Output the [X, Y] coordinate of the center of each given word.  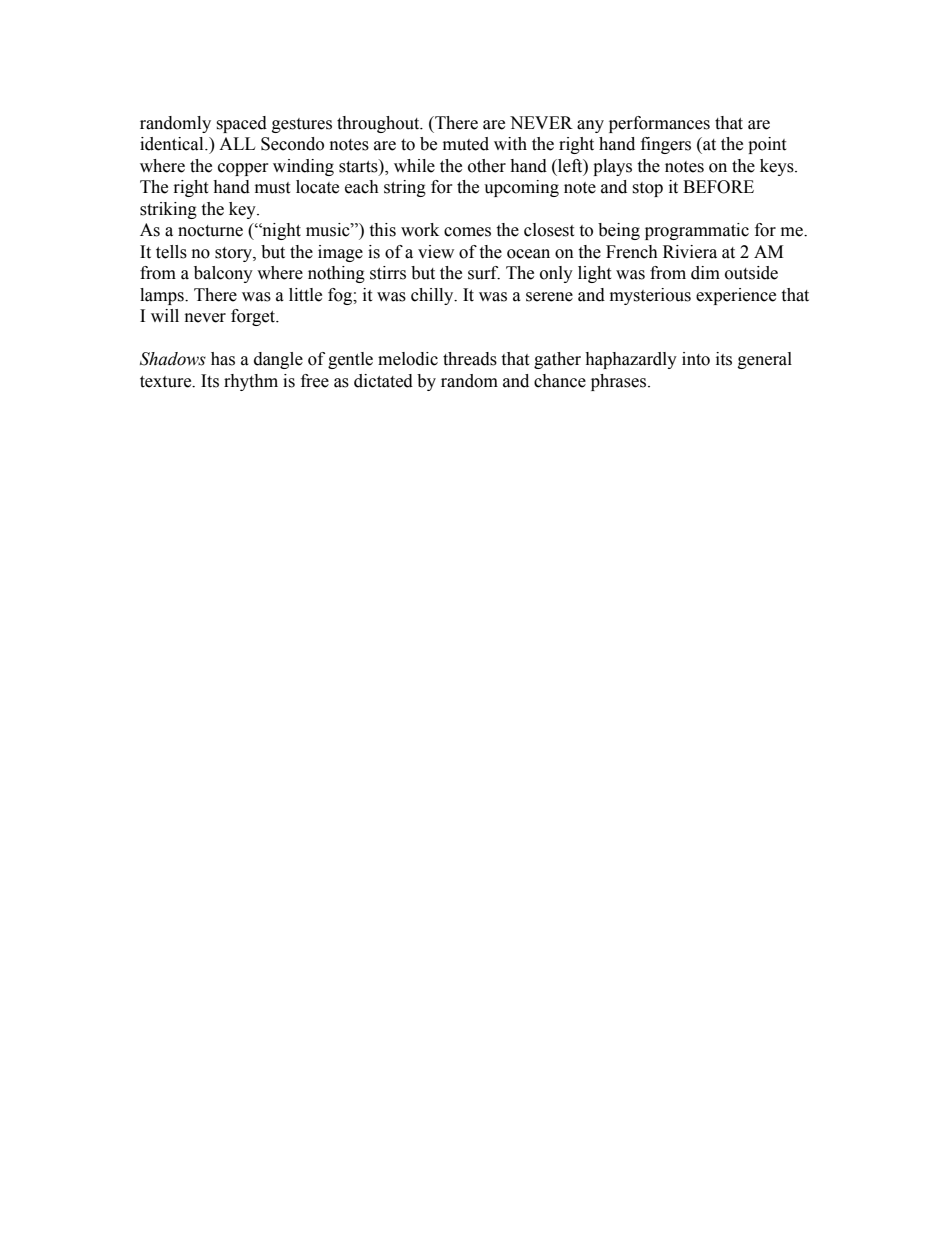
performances [659, 124]
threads [470, 359]
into [696, 359]
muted [466, 144]
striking [168, 210]
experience [736, 296]
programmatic [697, 231]
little [305, 295]
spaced [241, 124]
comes [467, 232]
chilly [433, 296]
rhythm [251, 382]
